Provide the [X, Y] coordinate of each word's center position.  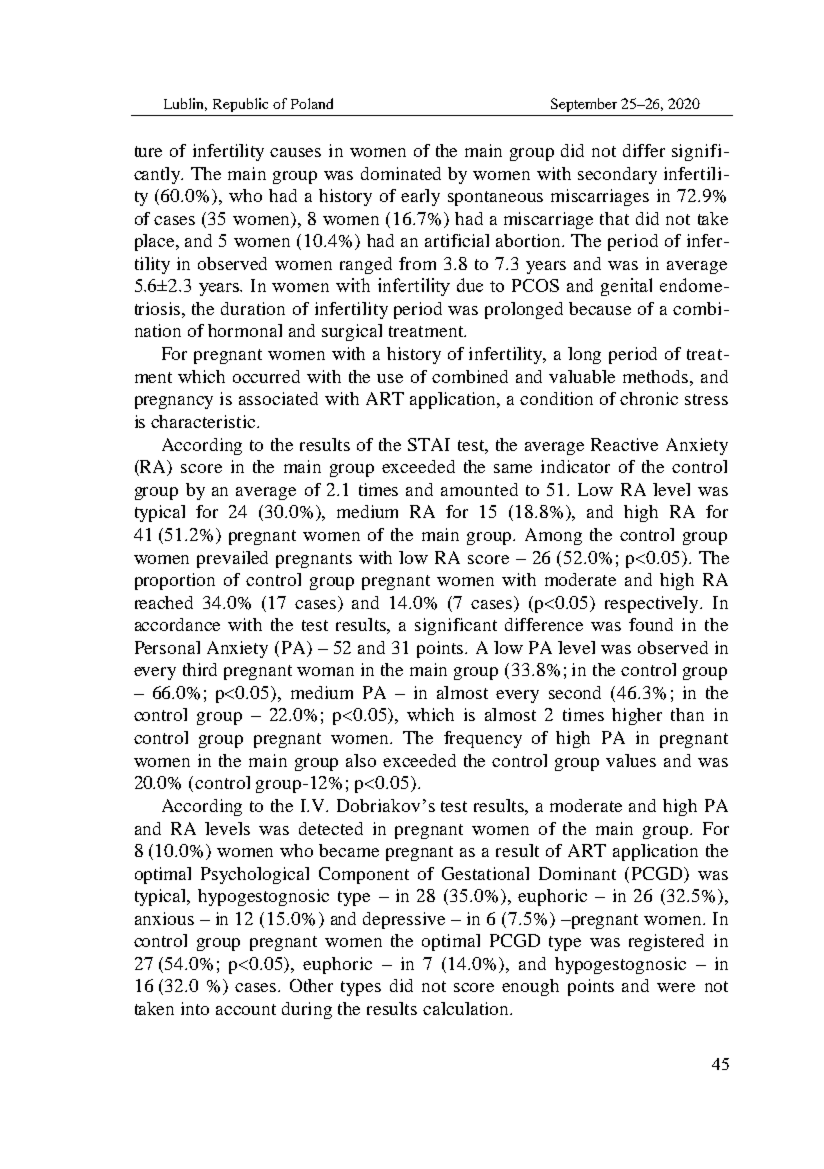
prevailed [232, 559]
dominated [401, 173]
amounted [479, 489]
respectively [653, 604]
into [195, 1008]
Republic [240, 105]
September [584, 105]
